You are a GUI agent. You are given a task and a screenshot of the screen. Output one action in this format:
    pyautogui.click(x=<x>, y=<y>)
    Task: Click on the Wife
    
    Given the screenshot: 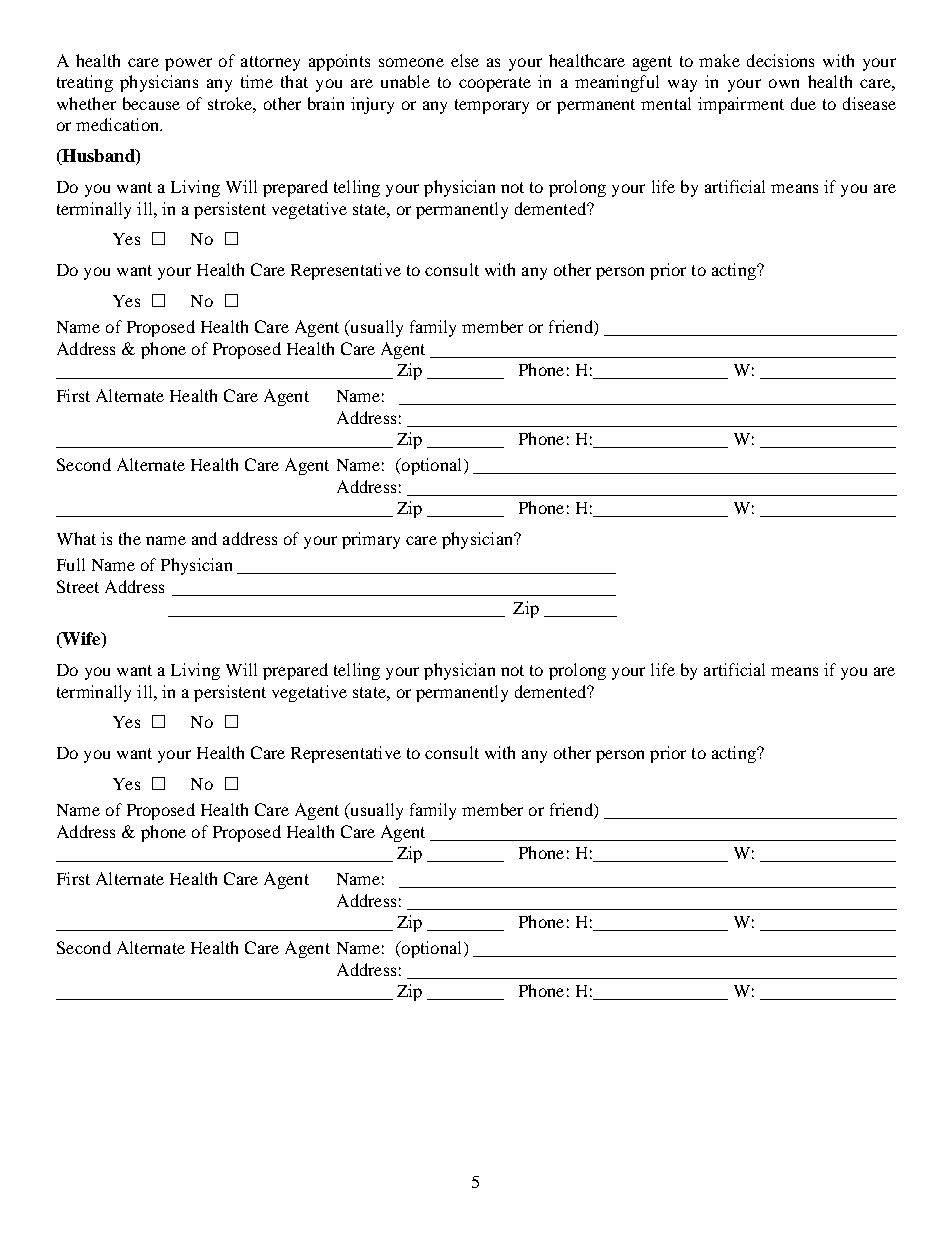 What is the action you would take?
    pyautogui.click(x=81, y=640)
